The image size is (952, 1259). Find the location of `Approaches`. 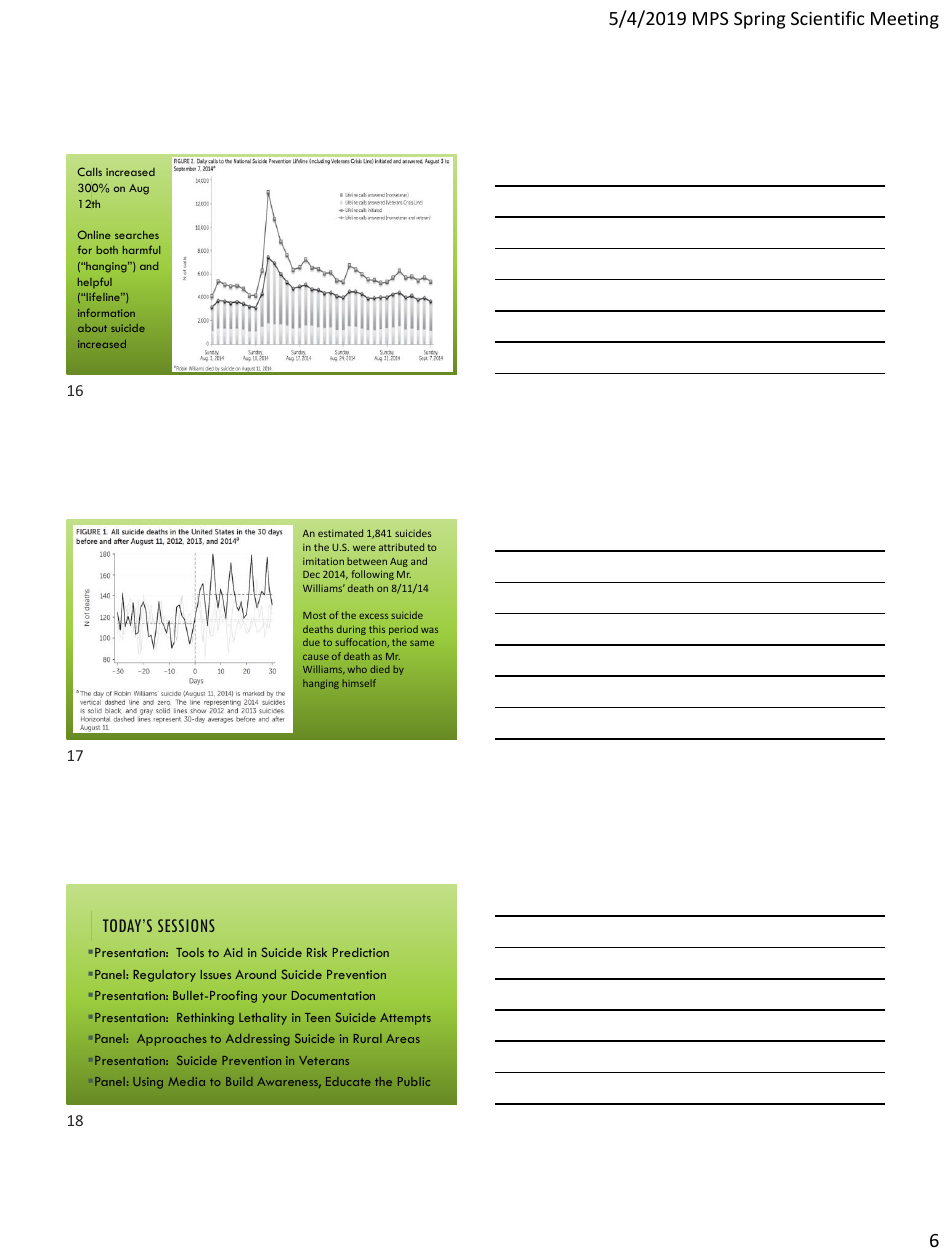

Approaches is located at coordinates (172, 1040).
